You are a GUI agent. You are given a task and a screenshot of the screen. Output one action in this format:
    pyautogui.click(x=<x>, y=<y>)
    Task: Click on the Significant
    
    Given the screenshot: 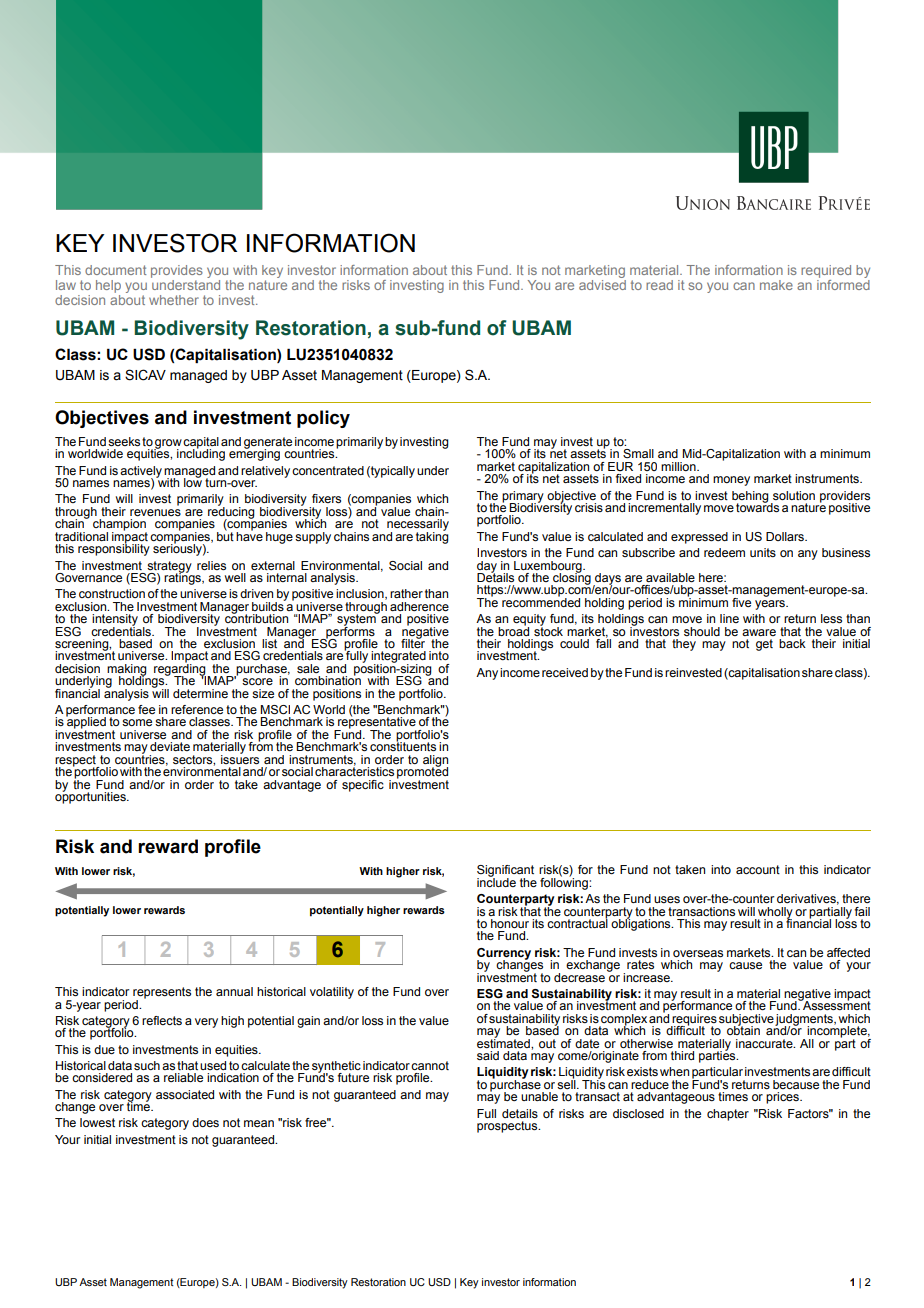 What is the action you would take?
    pyautogui.click(x=505, y=872)
